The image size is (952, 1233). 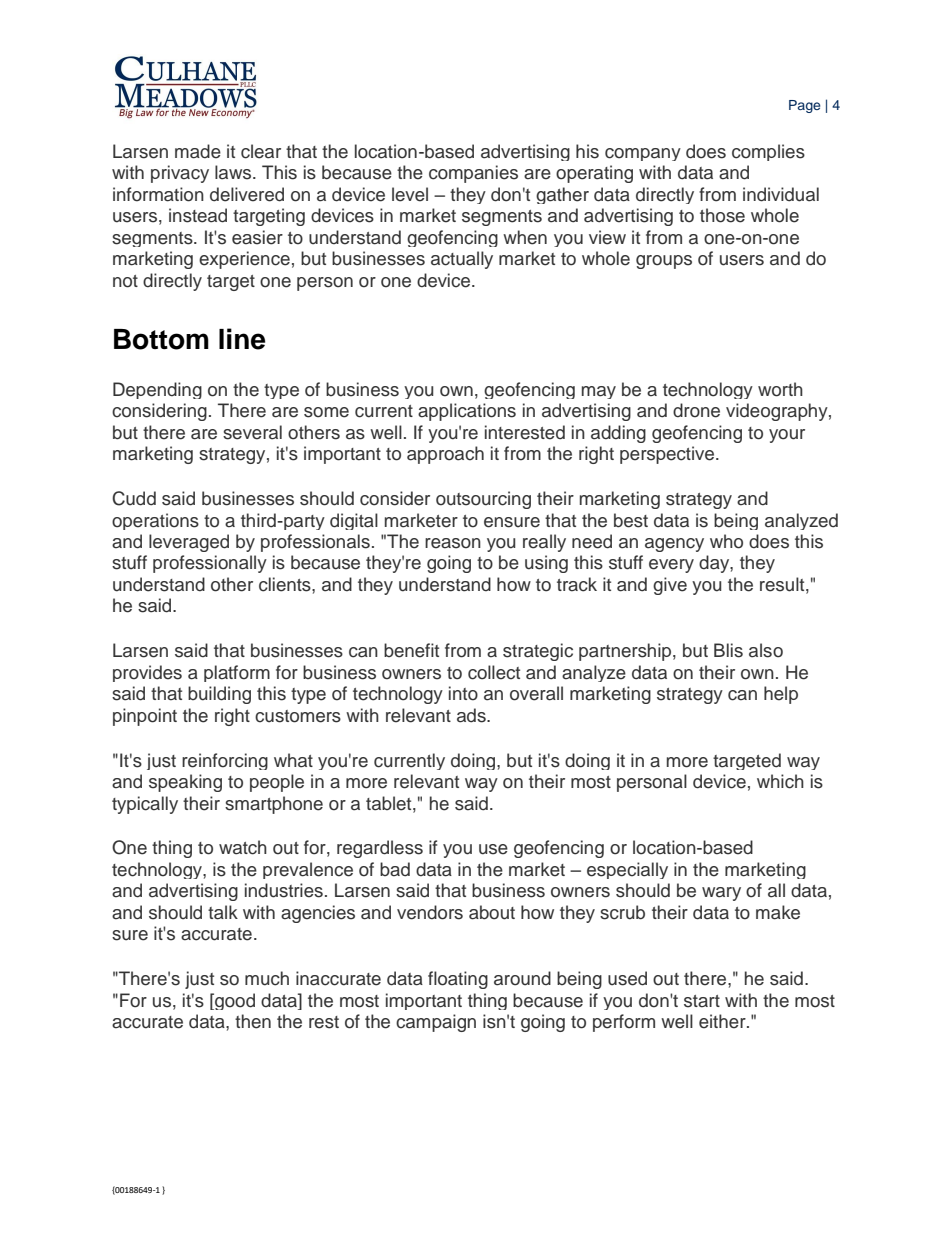 What do you see at coordinates (234, 1001) in the screenshot?
I see `good` at bounding box center [234, 1001].
